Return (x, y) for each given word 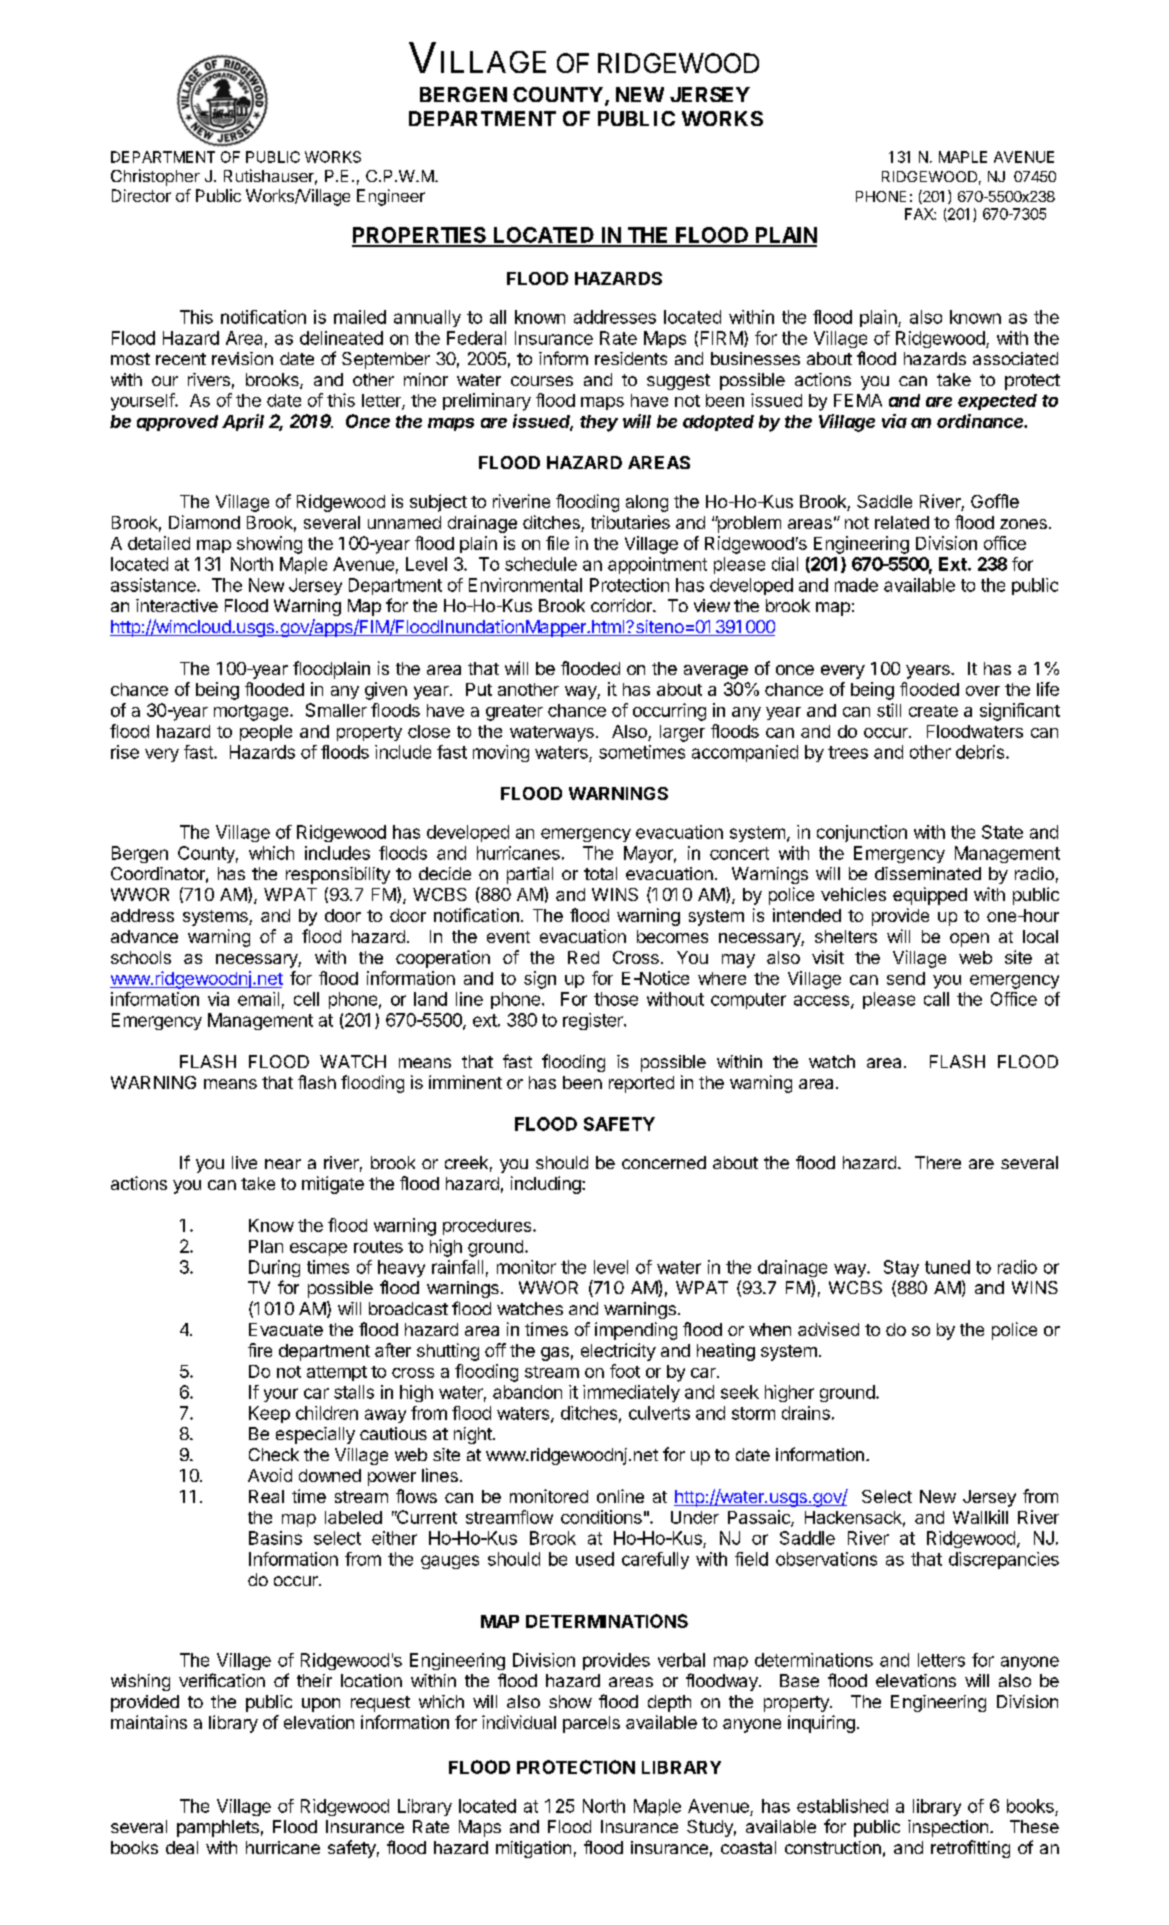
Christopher (155, 177)
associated (1015, 358)
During (274, 1268)
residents (631, 358)
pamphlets (218, 1828)
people (266, 733)
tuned (947, 1267)
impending (636, 1331)
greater (514, 713)
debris (981, 752)
